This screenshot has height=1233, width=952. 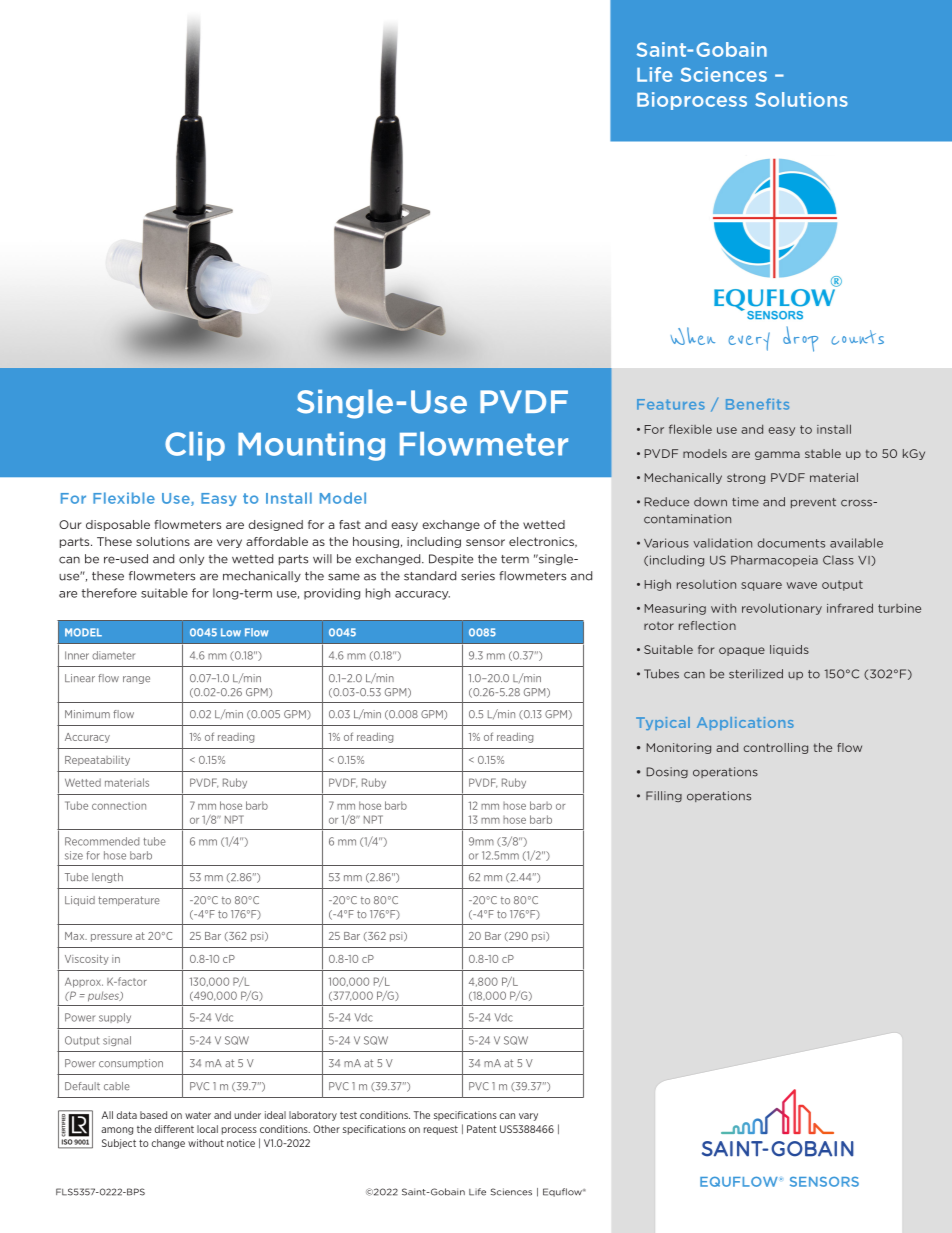 I want to click on Mounting, so click(x=311, y=446).
